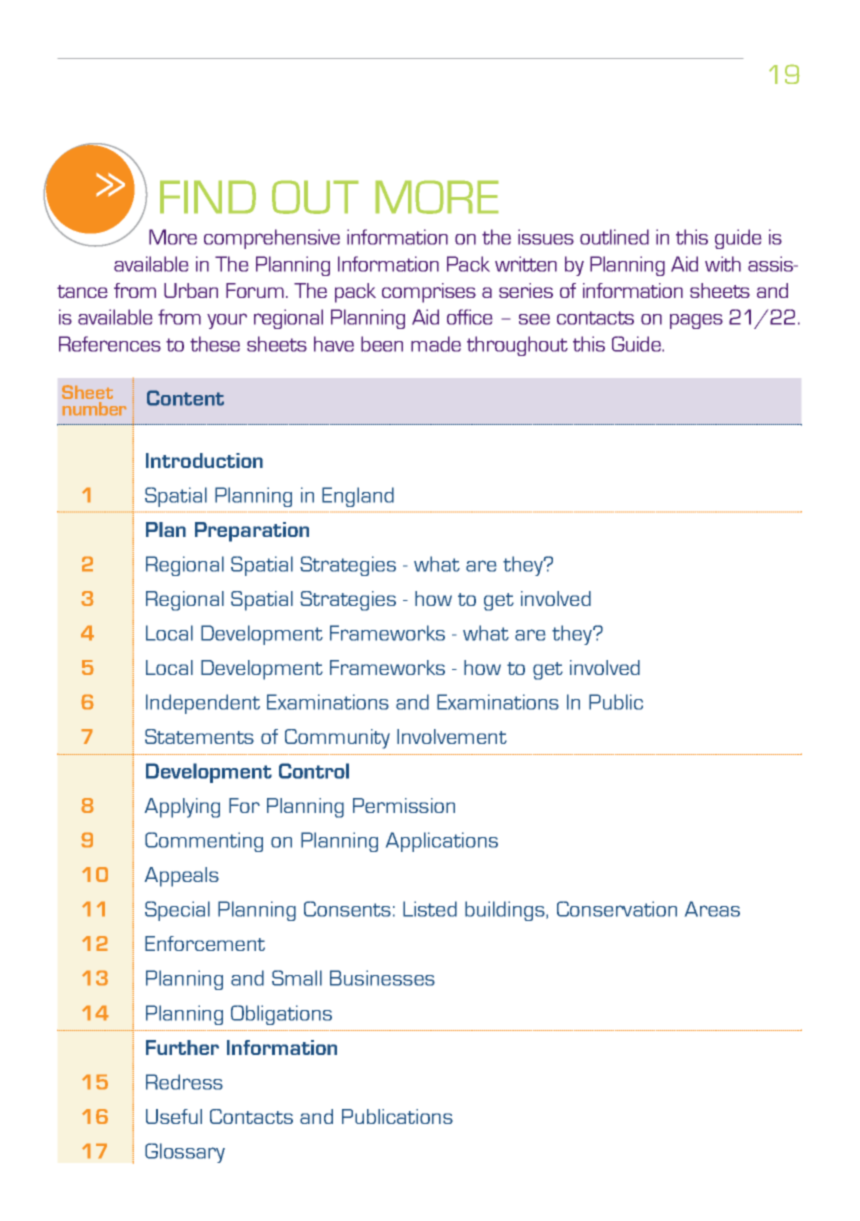  What do you see at coordinates (174, 1116) in the page?
I see `Useful` at bounding box center [174, 1116].
